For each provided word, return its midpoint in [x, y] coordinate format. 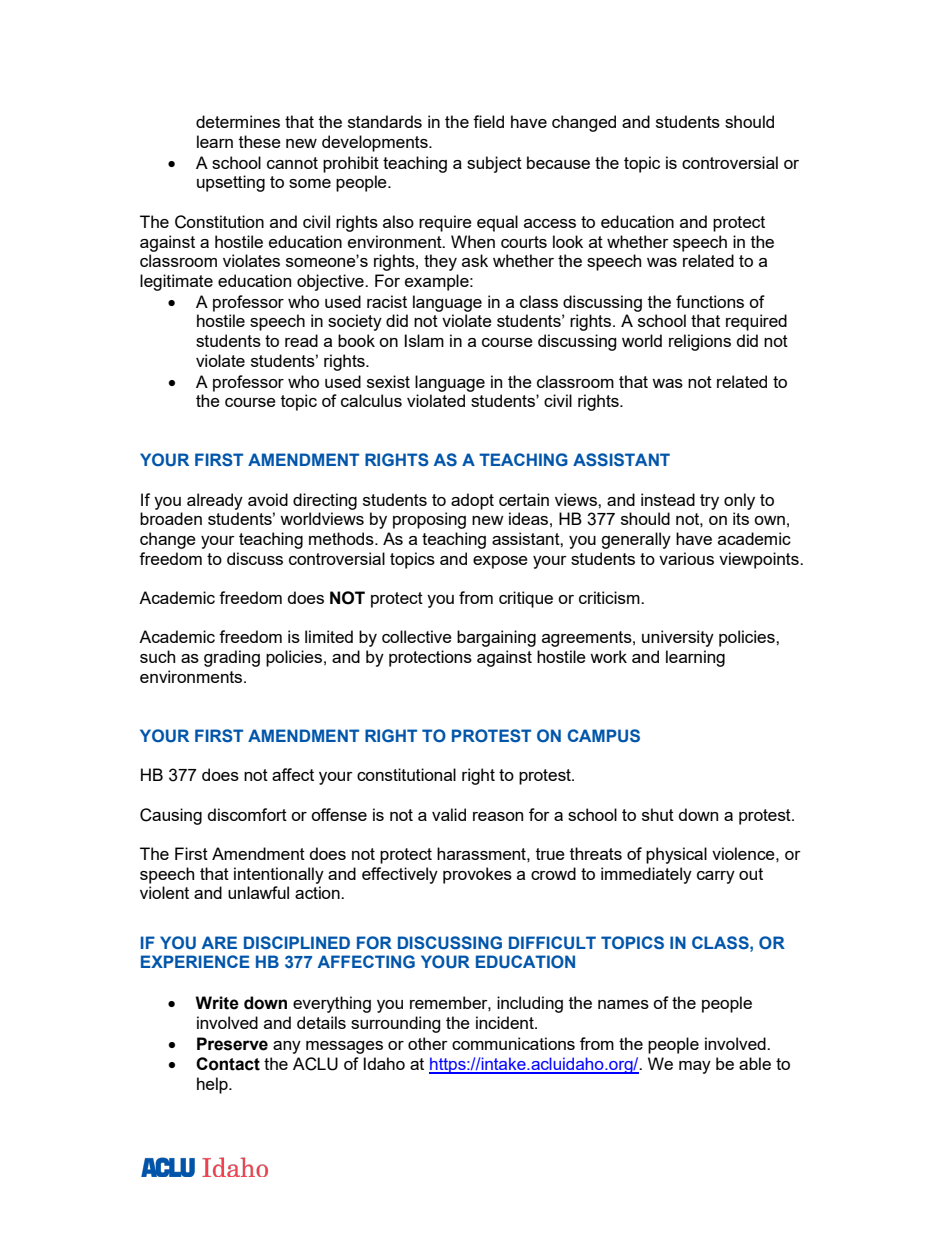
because [558, 162]
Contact [228, 1064]
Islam [424, 340]
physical [676, 855]
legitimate [176, 282]
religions [700, 342]
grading [232, 658]
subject [494, 164]
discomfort [247, 814]
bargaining [496, 638]
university [678, 638]
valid [449, 814]
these [260, 141]
